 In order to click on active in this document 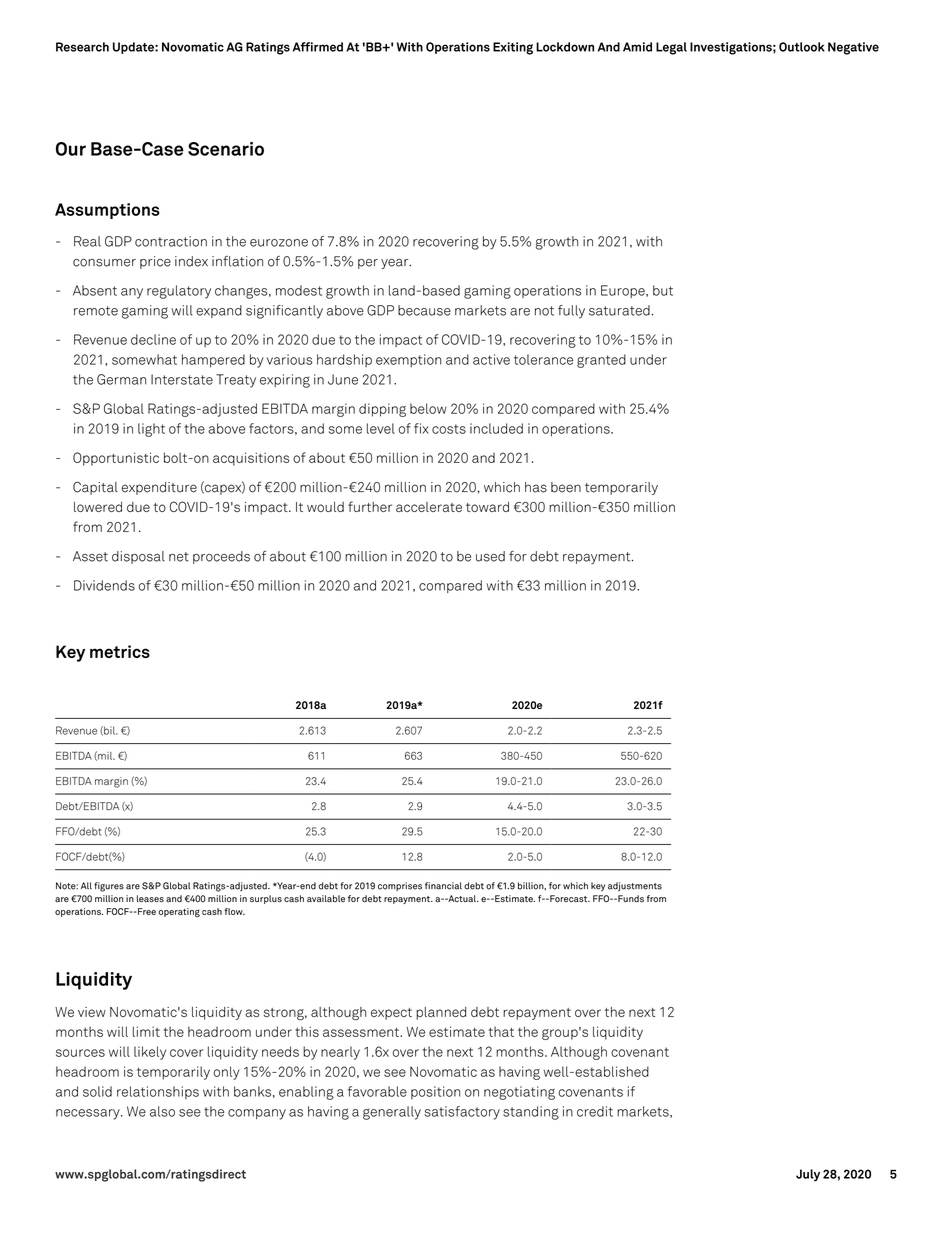, I will do `click(491, 359)`.
